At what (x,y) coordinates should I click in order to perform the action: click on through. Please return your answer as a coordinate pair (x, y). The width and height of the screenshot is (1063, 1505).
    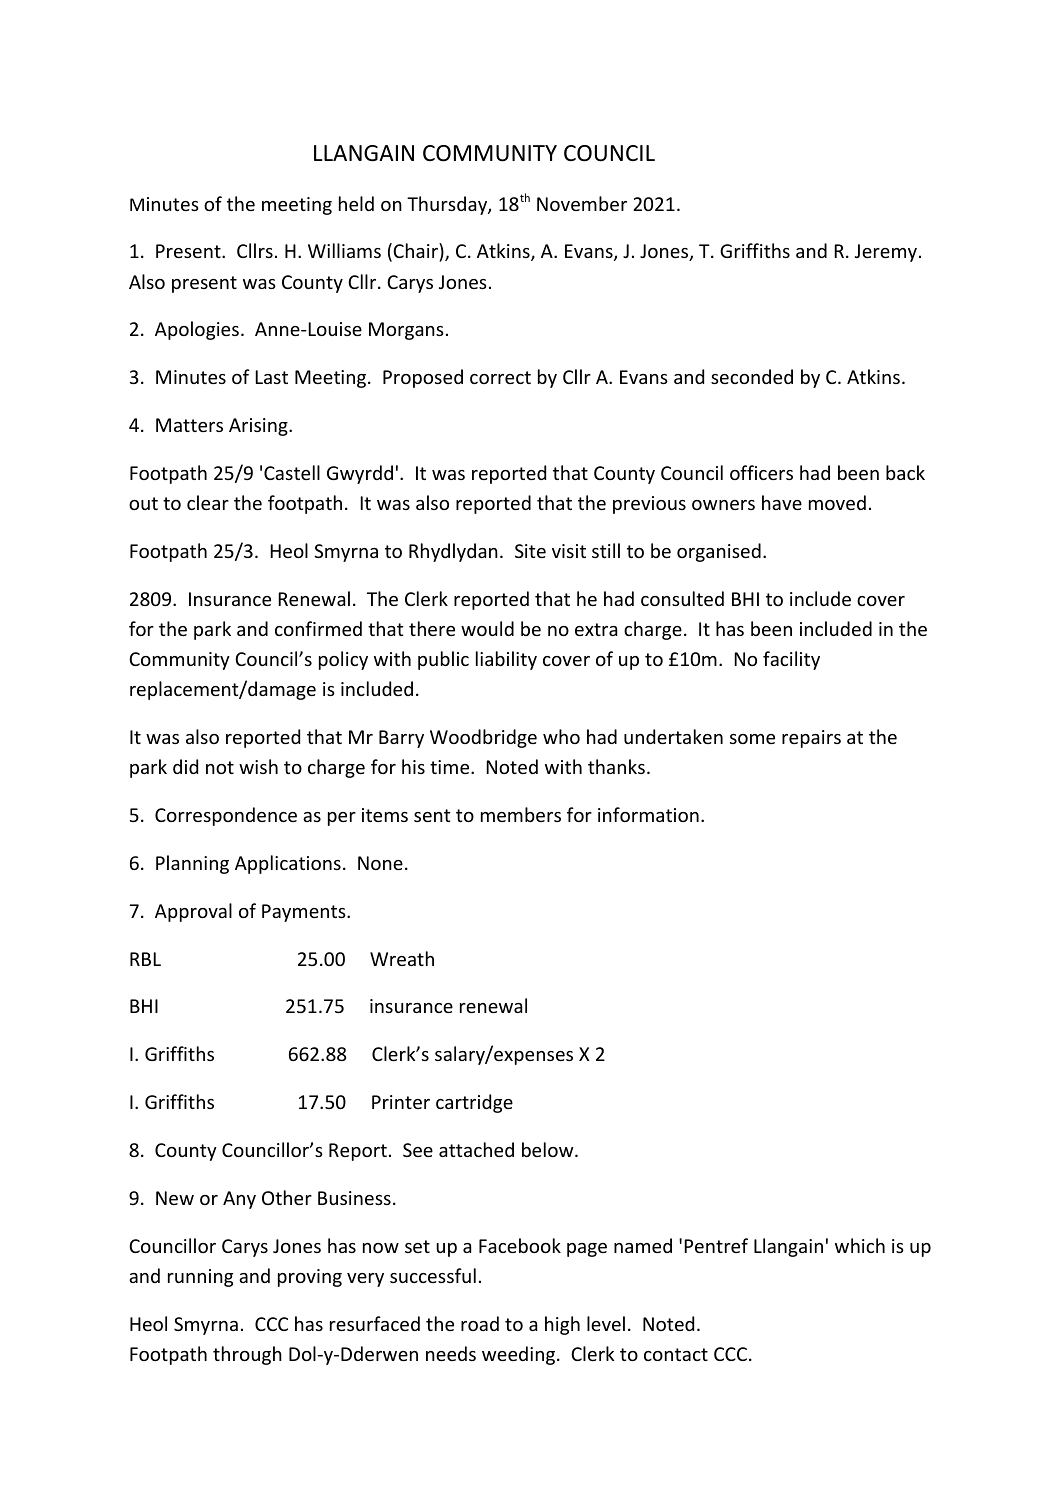
    Looking at the image, I should click on (247, 1355).
